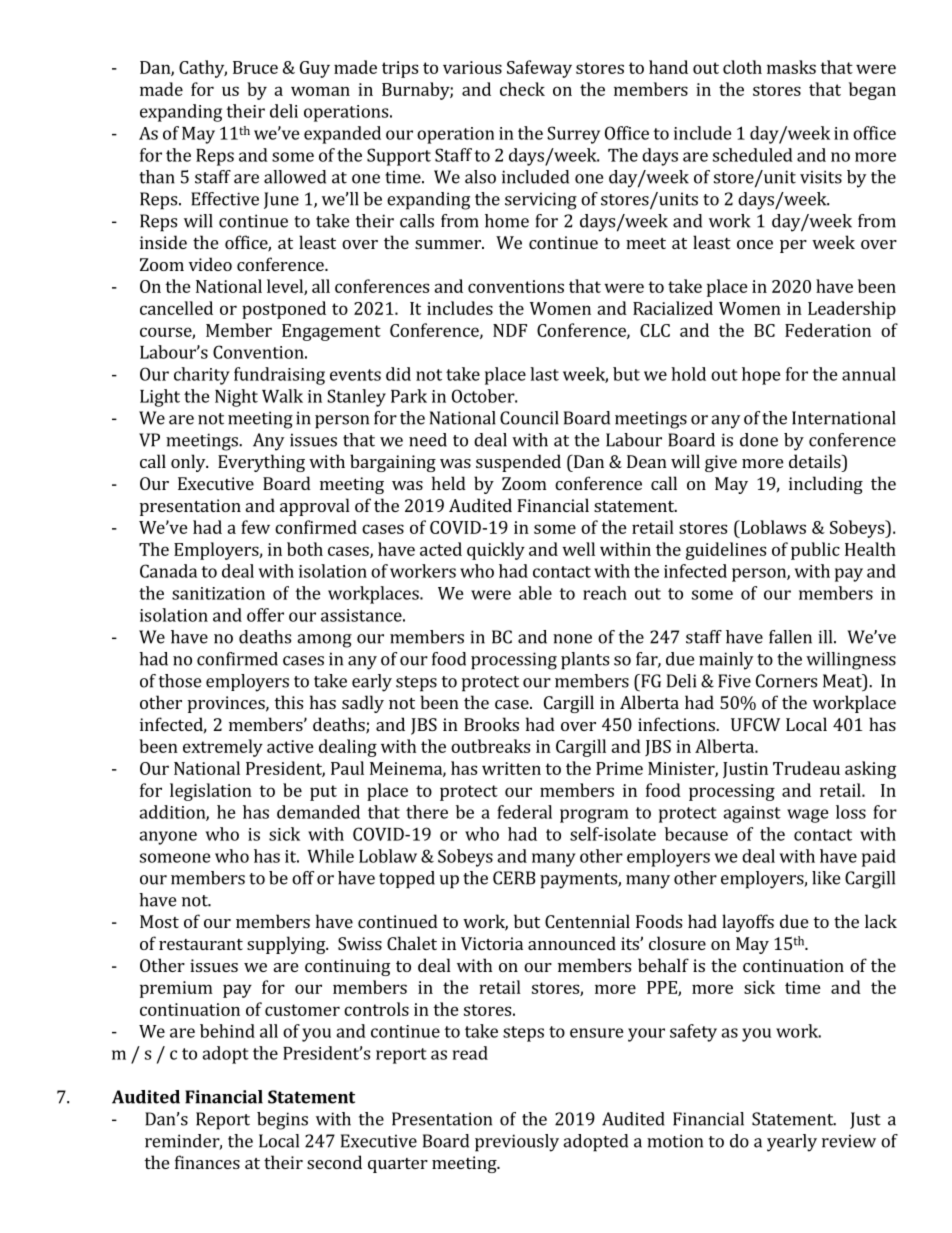  What do you see at coordinates (265, 615) in the screenshot?
I see `offer` at bounding box center [265, 615].
